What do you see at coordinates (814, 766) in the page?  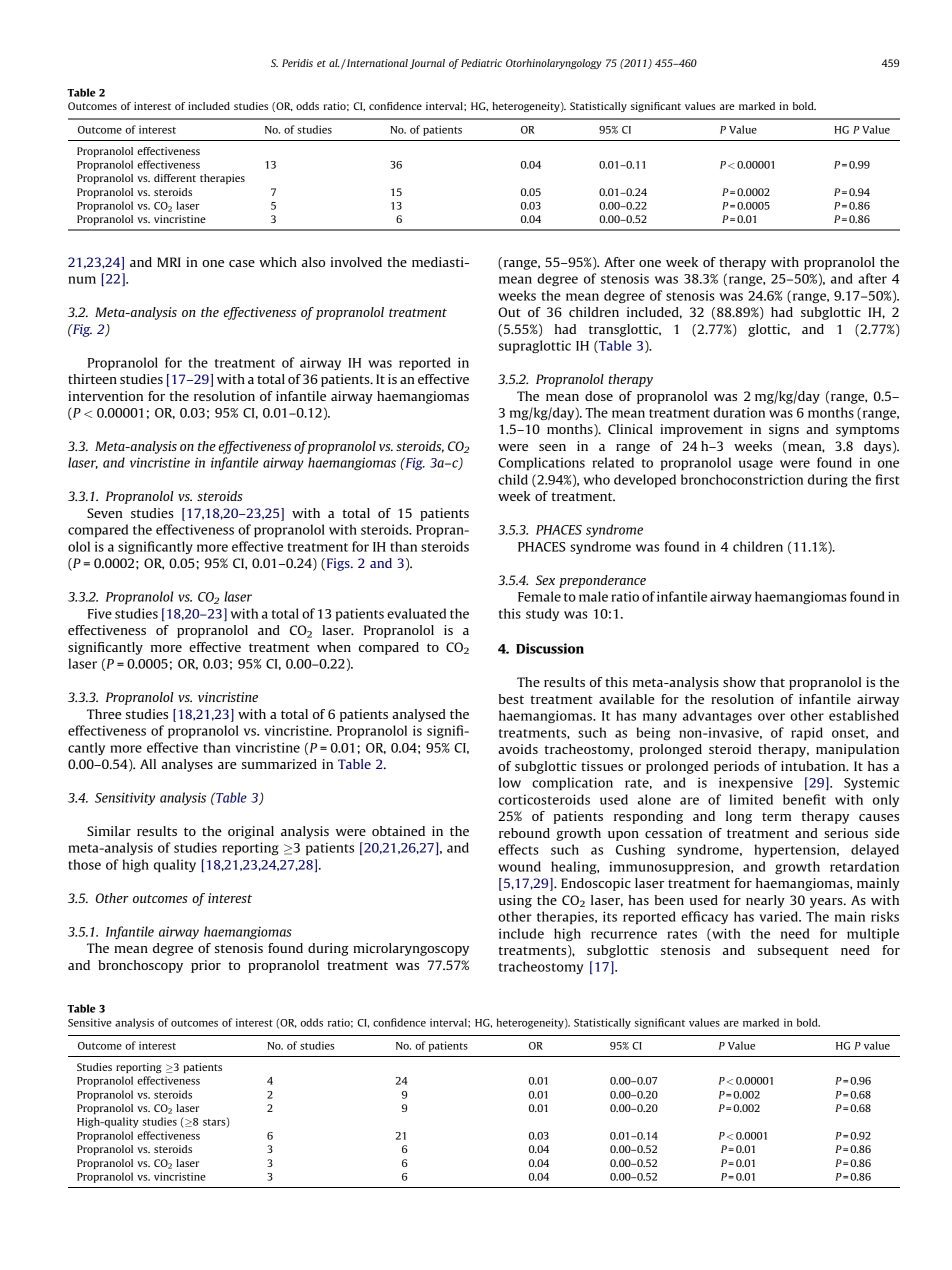 I see `intubation` at bounding box center [814, 766].
